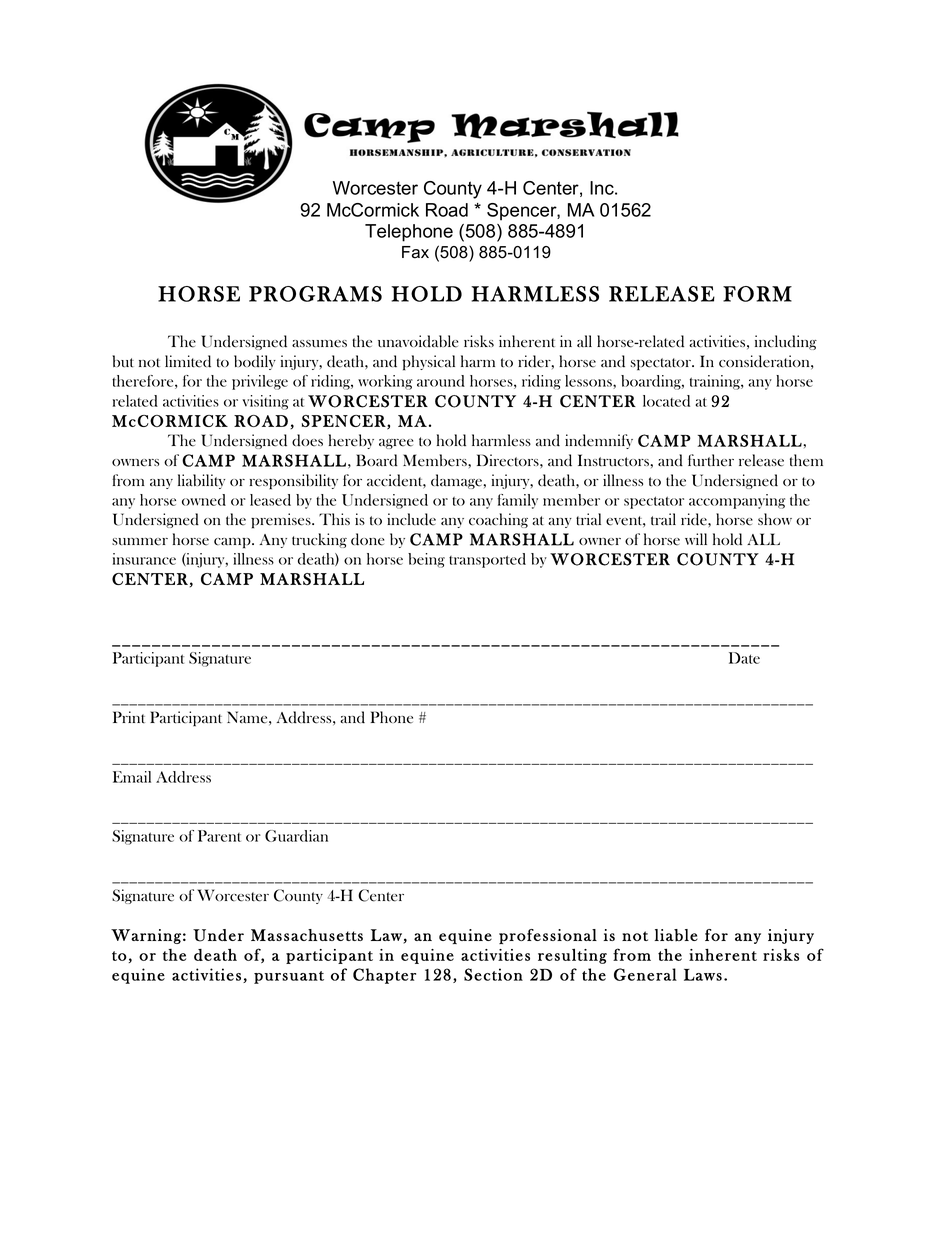  I want to click on FORM, so click(757, 294).
